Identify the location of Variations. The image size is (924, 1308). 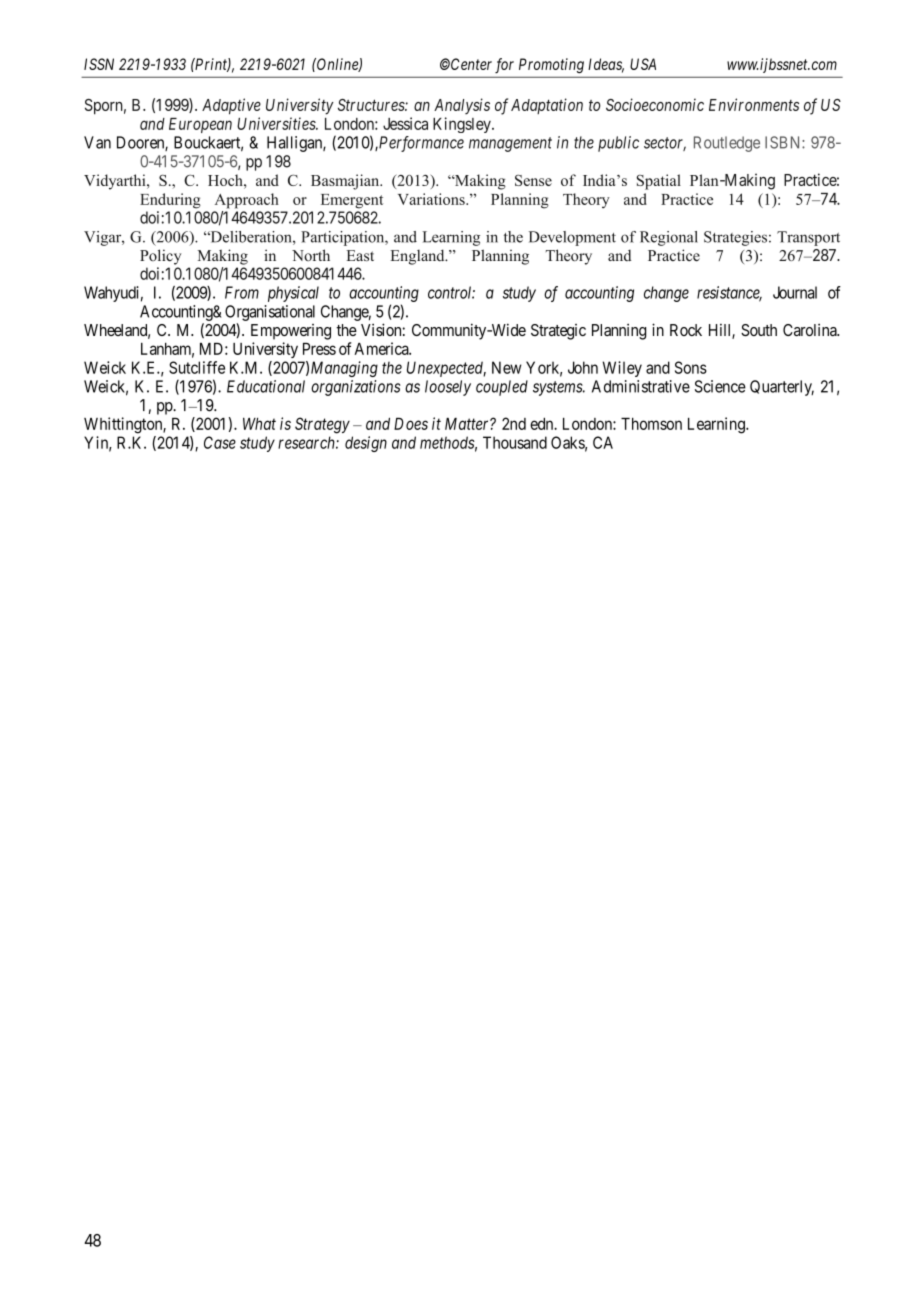
(432, 199).
